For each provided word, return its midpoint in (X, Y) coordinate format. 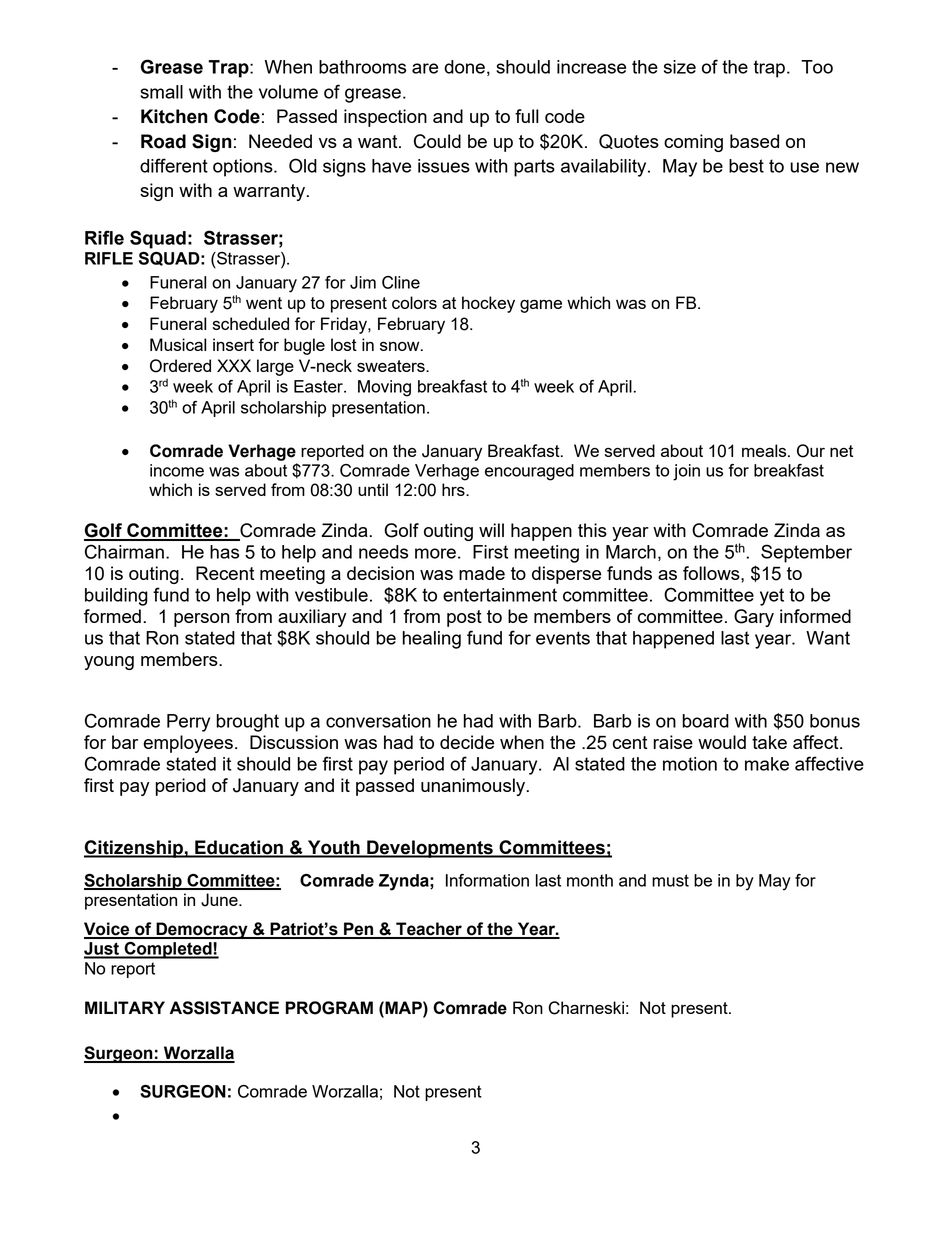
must (670, 880)
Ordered (180, 366)
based (754, 141)
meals (765, 450)
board (705, 721)
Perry (188, 723)
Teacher (429, 930)
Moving (384, 388)
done (464, 67)
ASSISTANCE (224, 1008)
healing (432, 640)
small (161, 92)
